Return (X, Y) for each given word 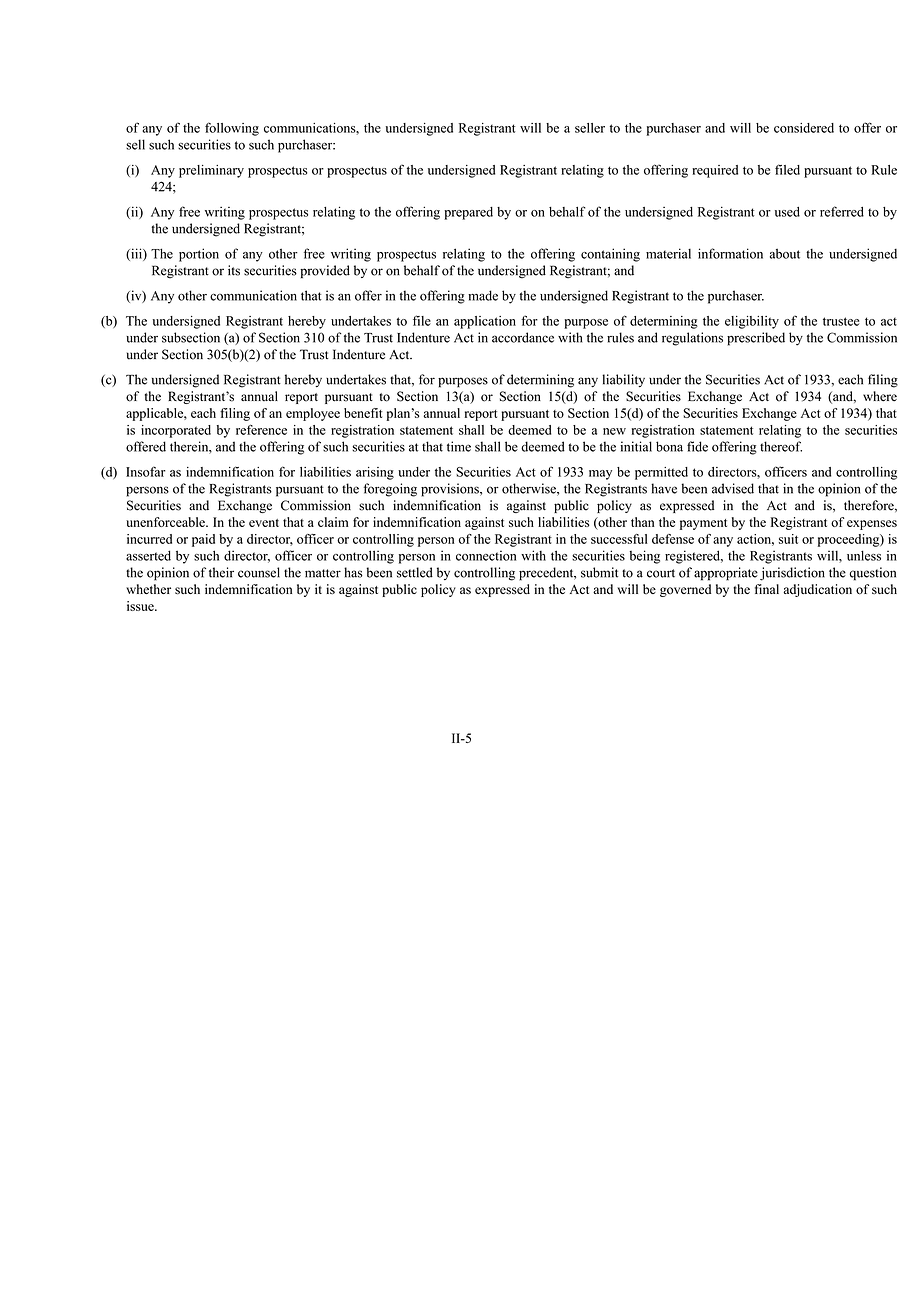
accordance (523, 337)
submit (599, 572)
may (600, 475)
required (715, 171)
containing (610, 255)
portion (199, 255)
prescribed (756, 339)
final (767, 589)
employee (313, 414)
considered (804, 128)
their (221, 572)
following (232, 129)
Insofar (145, 471)
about (785, 253)
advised (733, 488)
